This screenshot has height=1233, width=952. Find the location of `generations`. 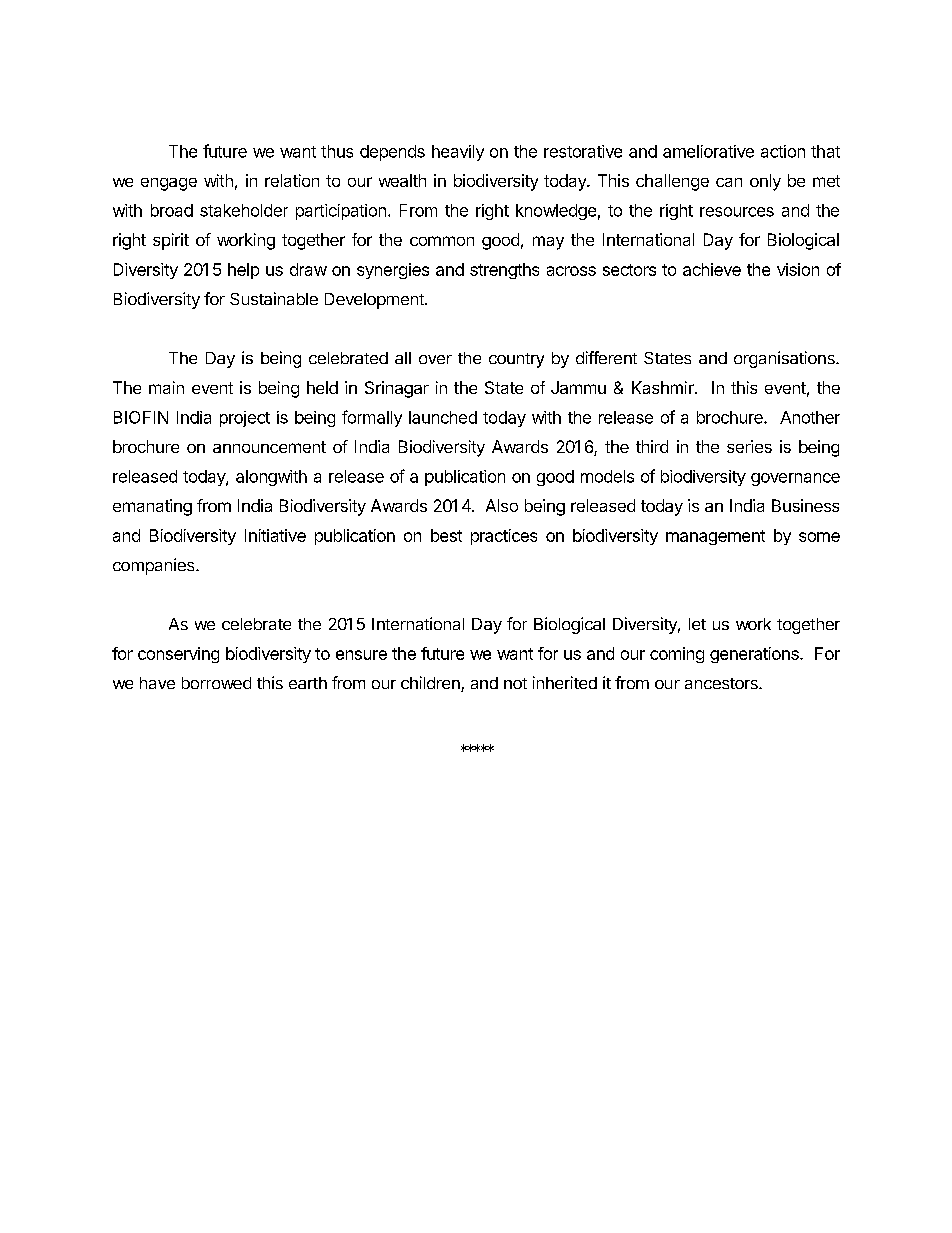

generations is located at coordinates (755, 655).
